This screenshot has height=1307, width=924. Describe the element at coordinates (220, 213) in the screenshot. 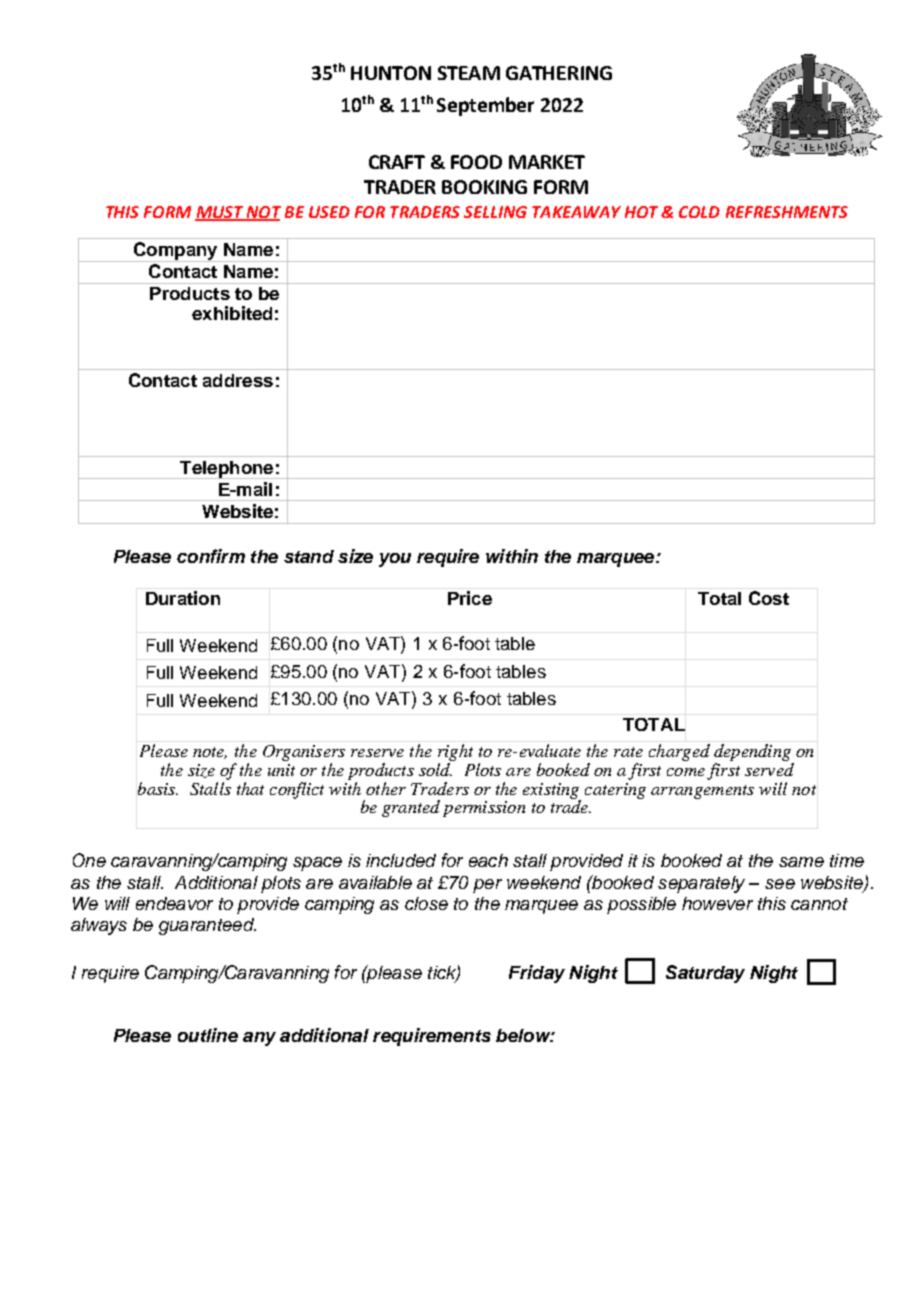

I see `MUST` at that location.
